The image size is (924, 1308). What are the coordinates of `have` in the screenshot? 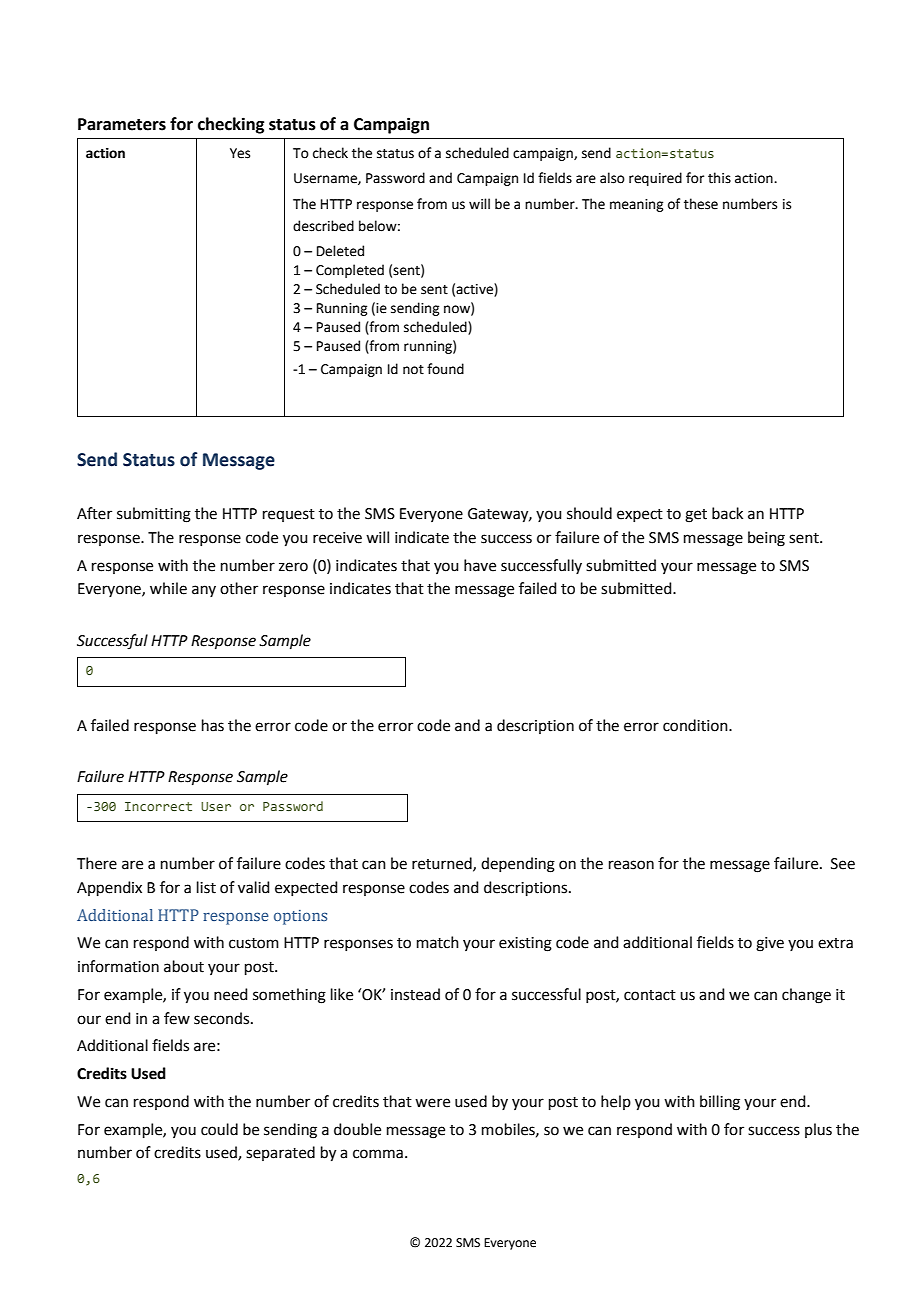 It's located at (480, 565).
